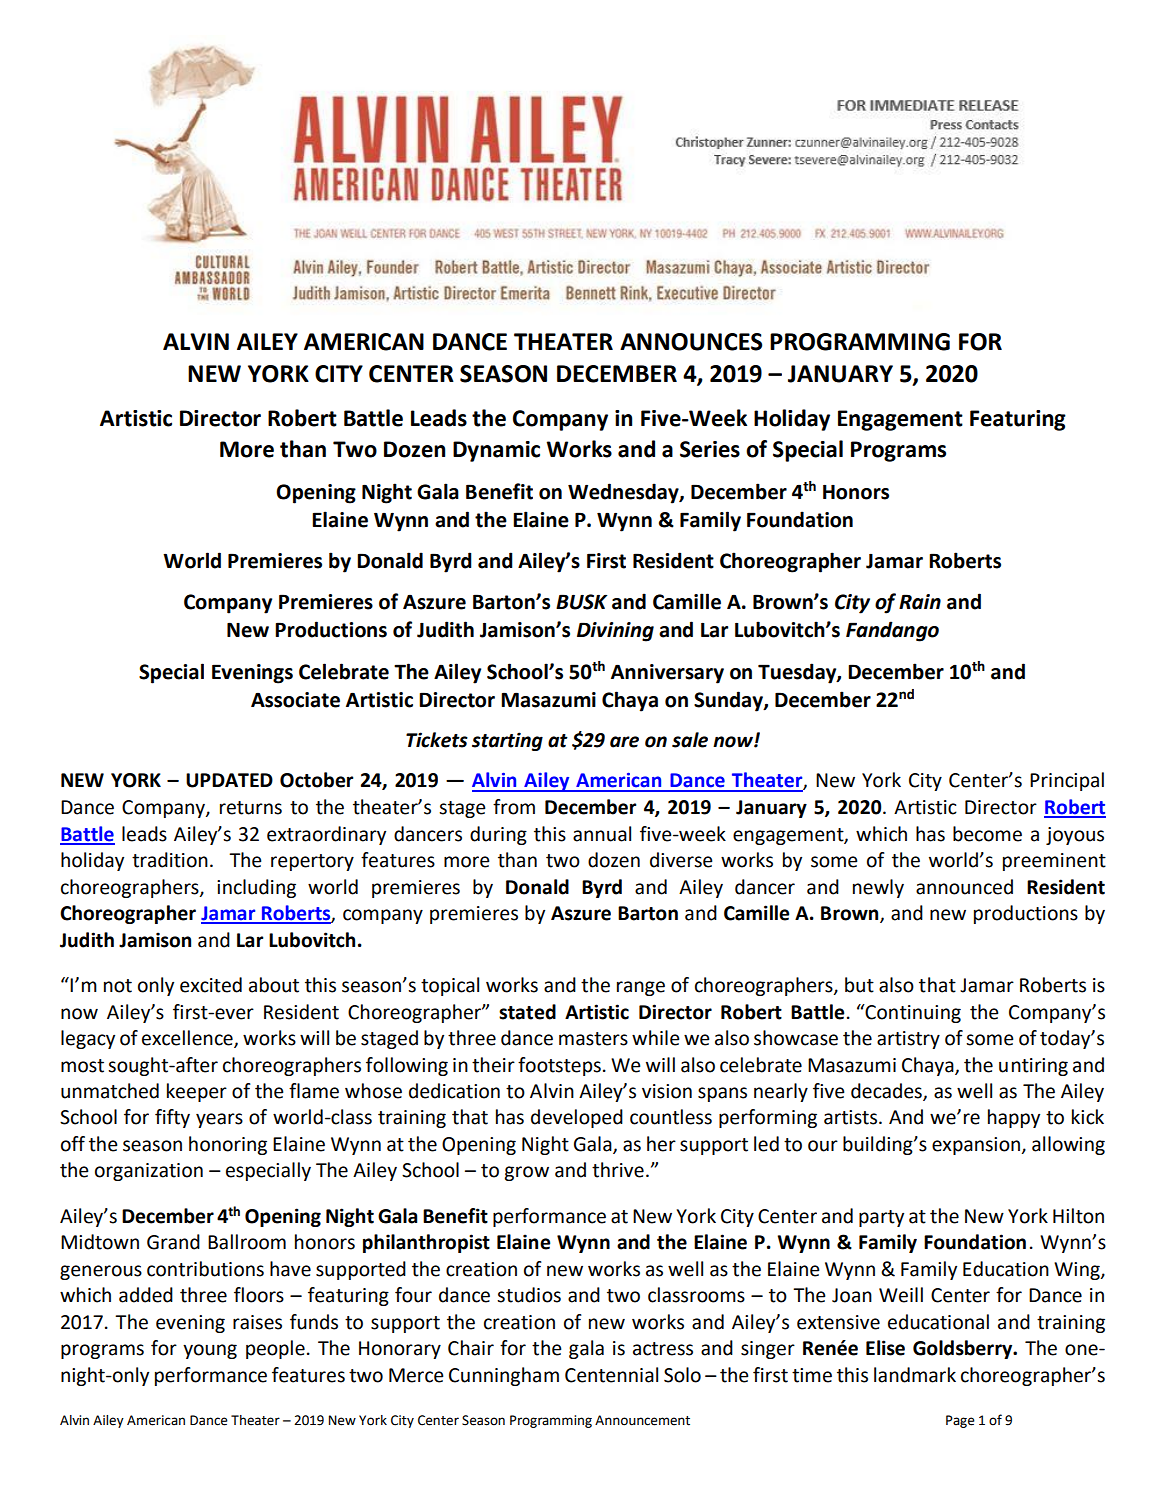 The image size is (1157, 1497). Describe the element at coordinates (624, 742) in the image. I see `are` at that location.
